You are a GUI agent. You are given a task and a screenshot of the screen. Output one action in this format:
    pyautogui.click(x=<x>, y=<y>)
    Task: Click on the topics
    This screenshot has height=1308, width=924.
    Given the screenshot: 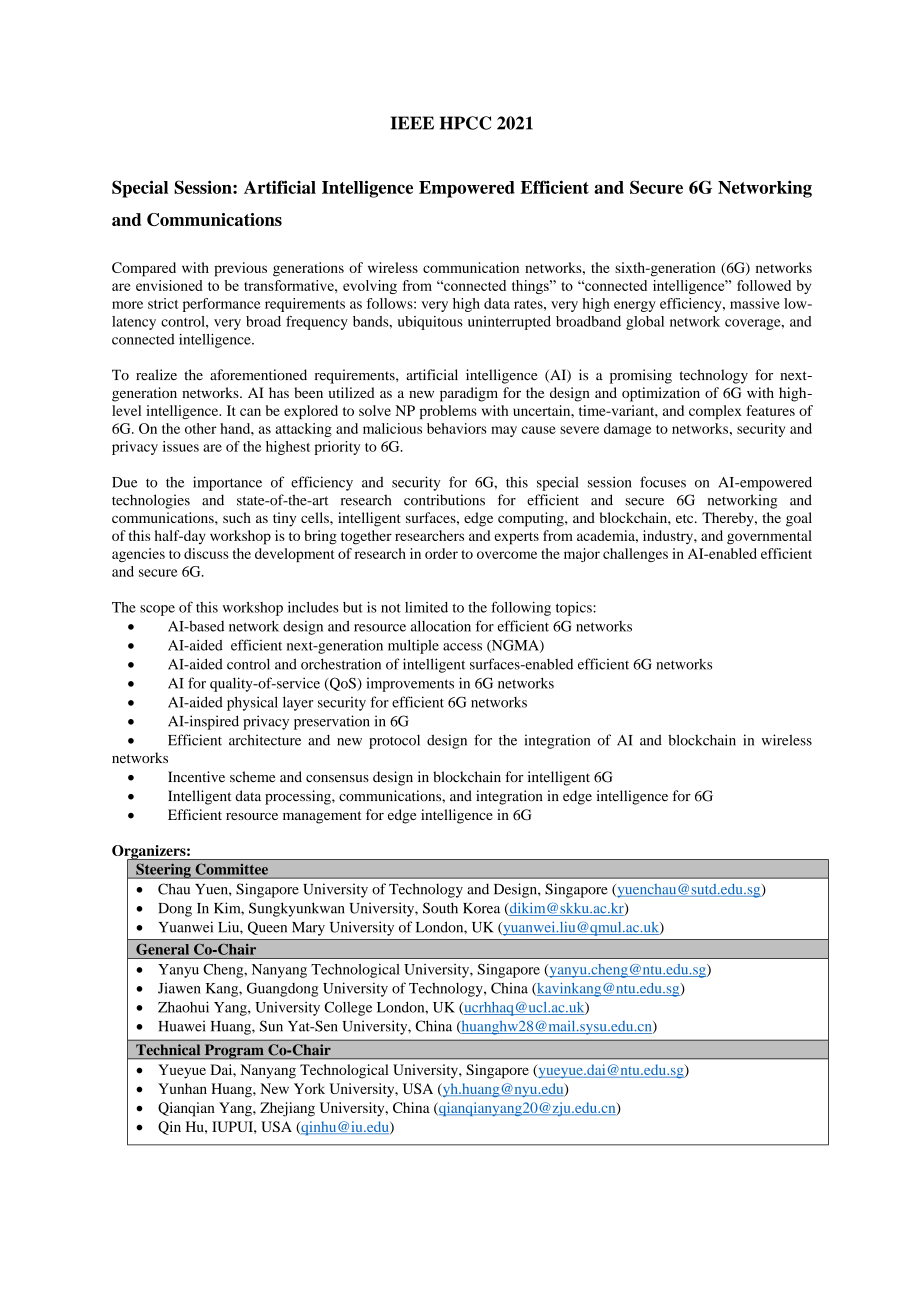 What is the action you would take?
    pyautogui.click(x=575, y=609)
